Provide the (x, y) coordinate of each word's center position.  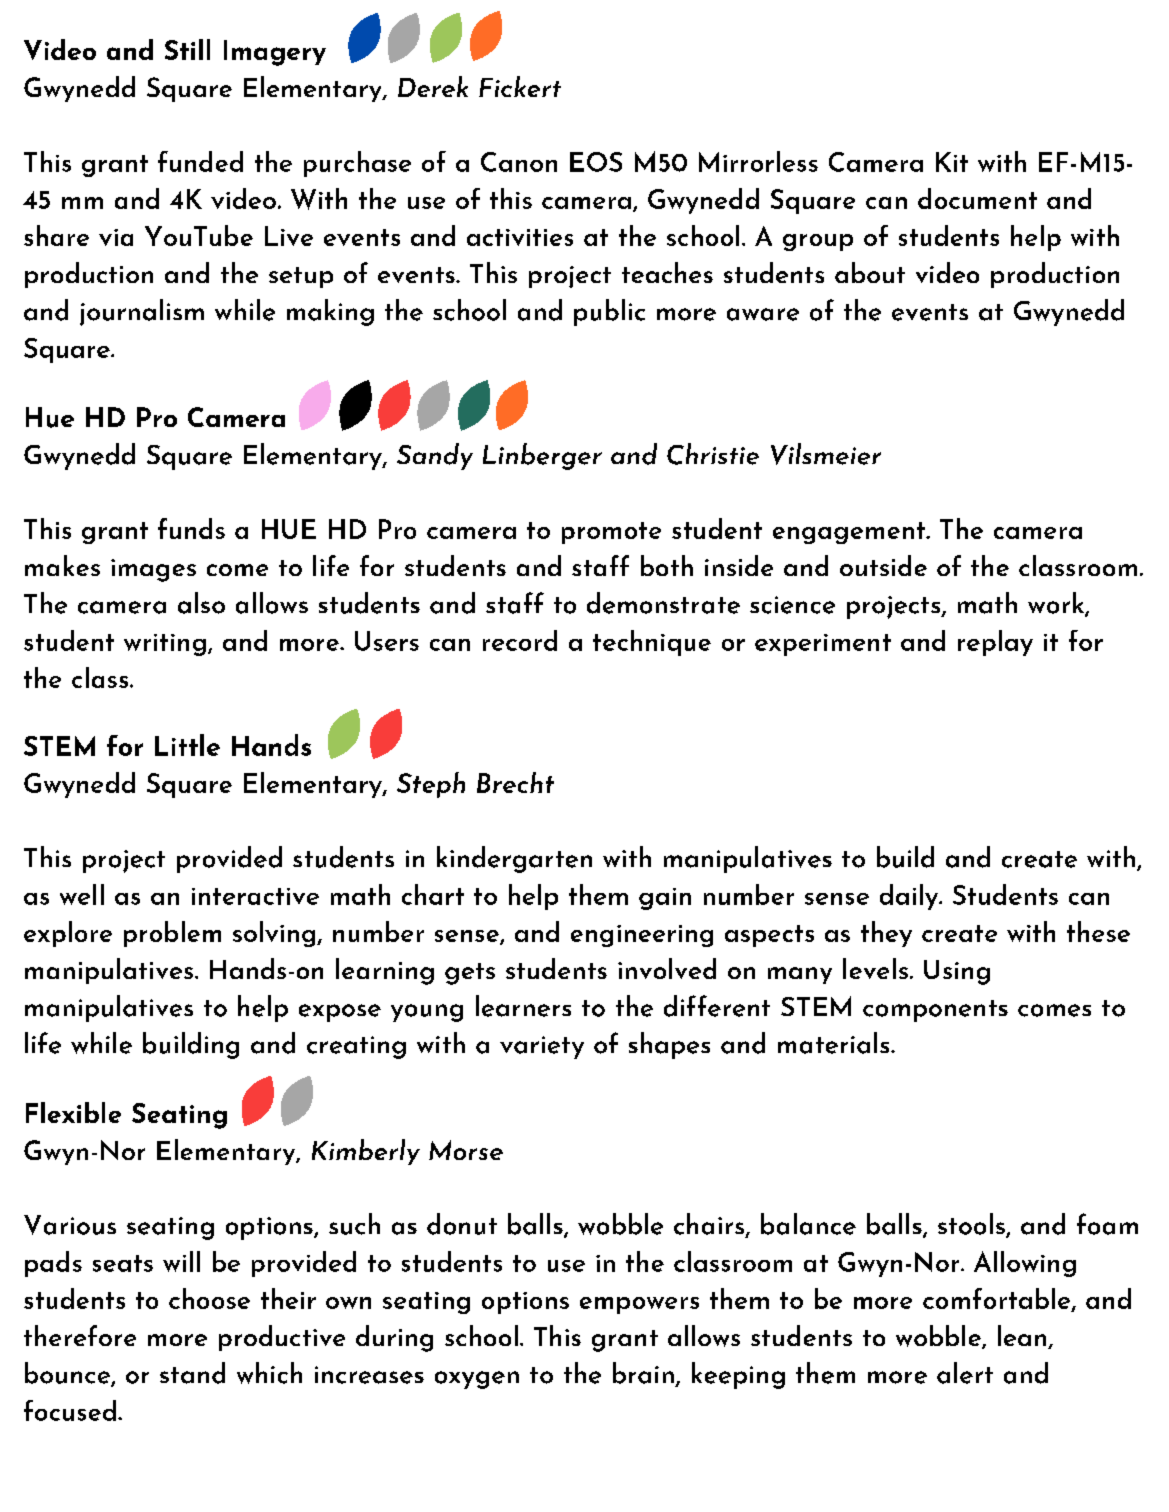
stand (192, 1373)
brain (643, 1373)
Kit (952, 162)
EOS (596, 162)
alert (965, 1373)
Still (187, 49)
